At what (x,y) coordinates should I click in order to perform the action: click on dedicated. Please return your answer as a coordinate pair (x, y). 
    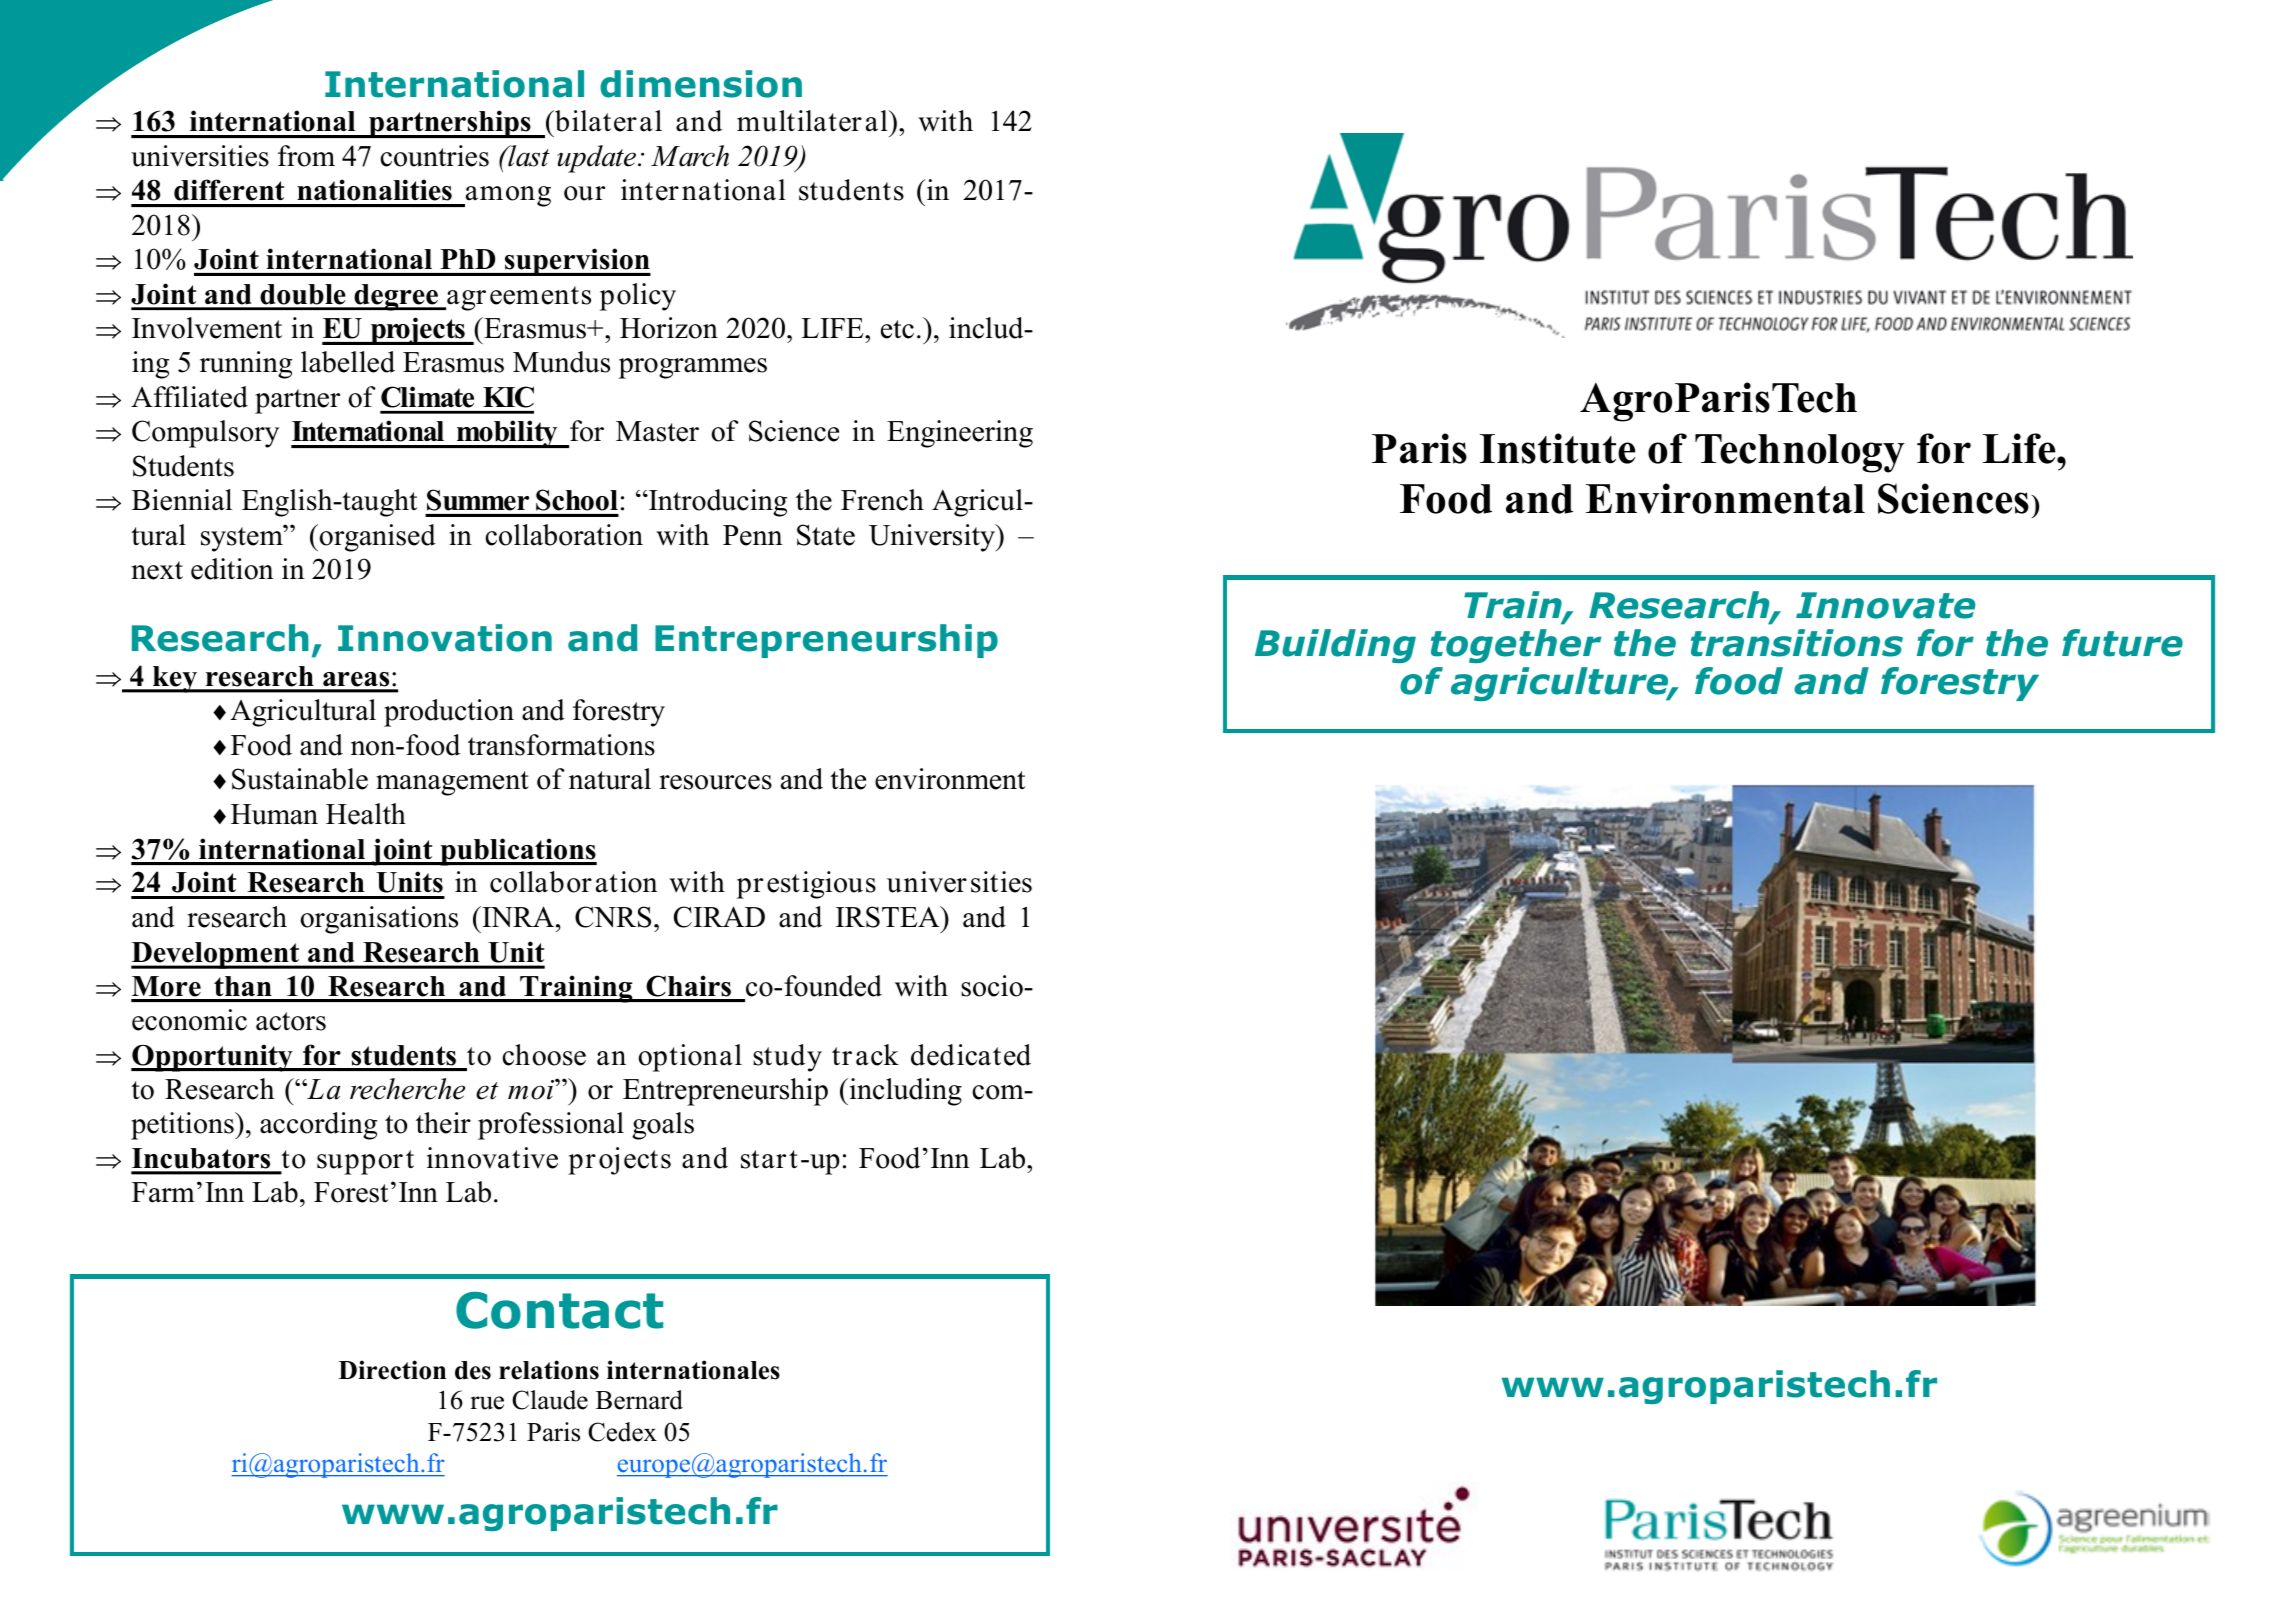
    Looking at the image, I should click on (971, 1055).
